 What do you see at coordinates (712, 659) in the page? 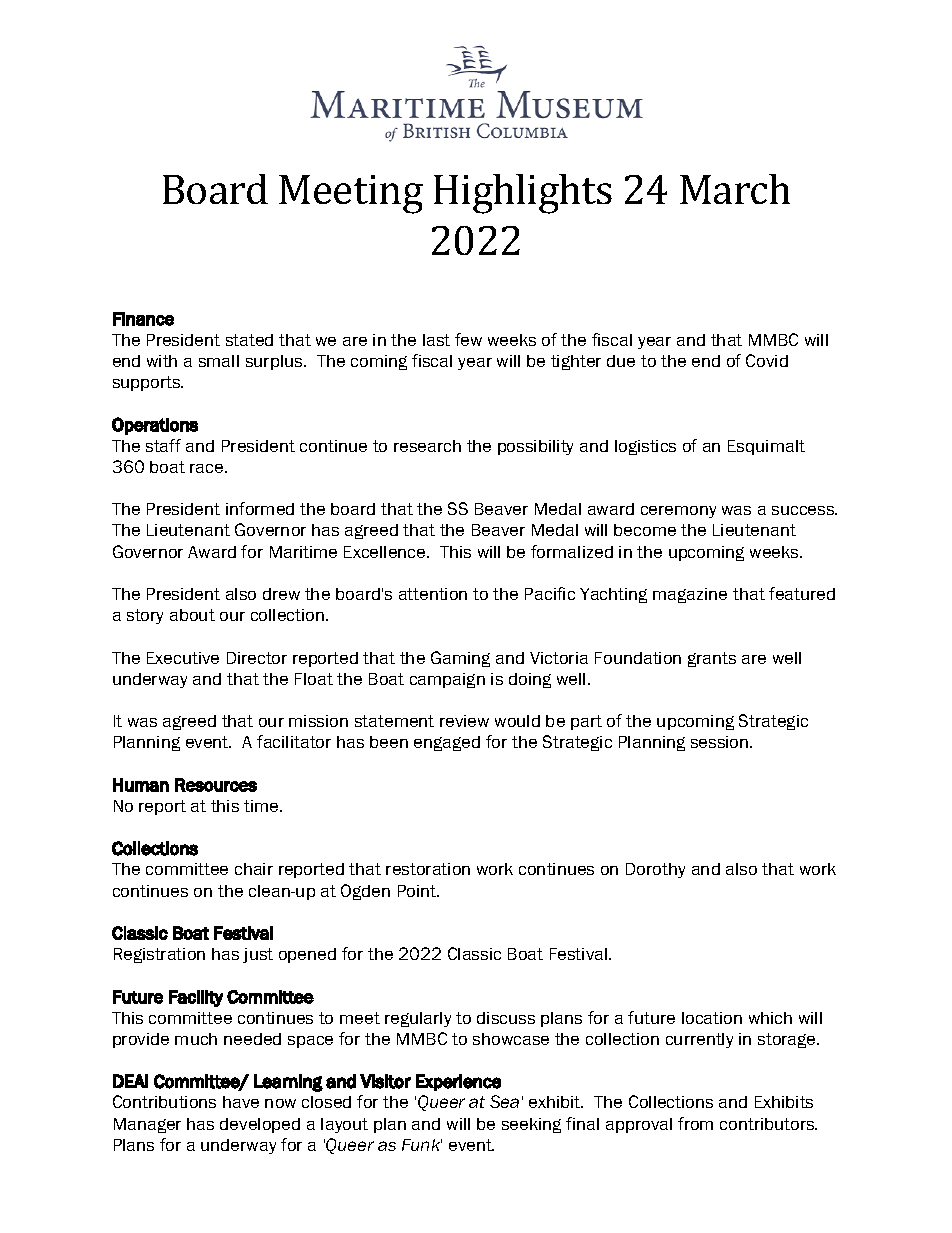
I see `grants` at bounding box center [712, 659].
